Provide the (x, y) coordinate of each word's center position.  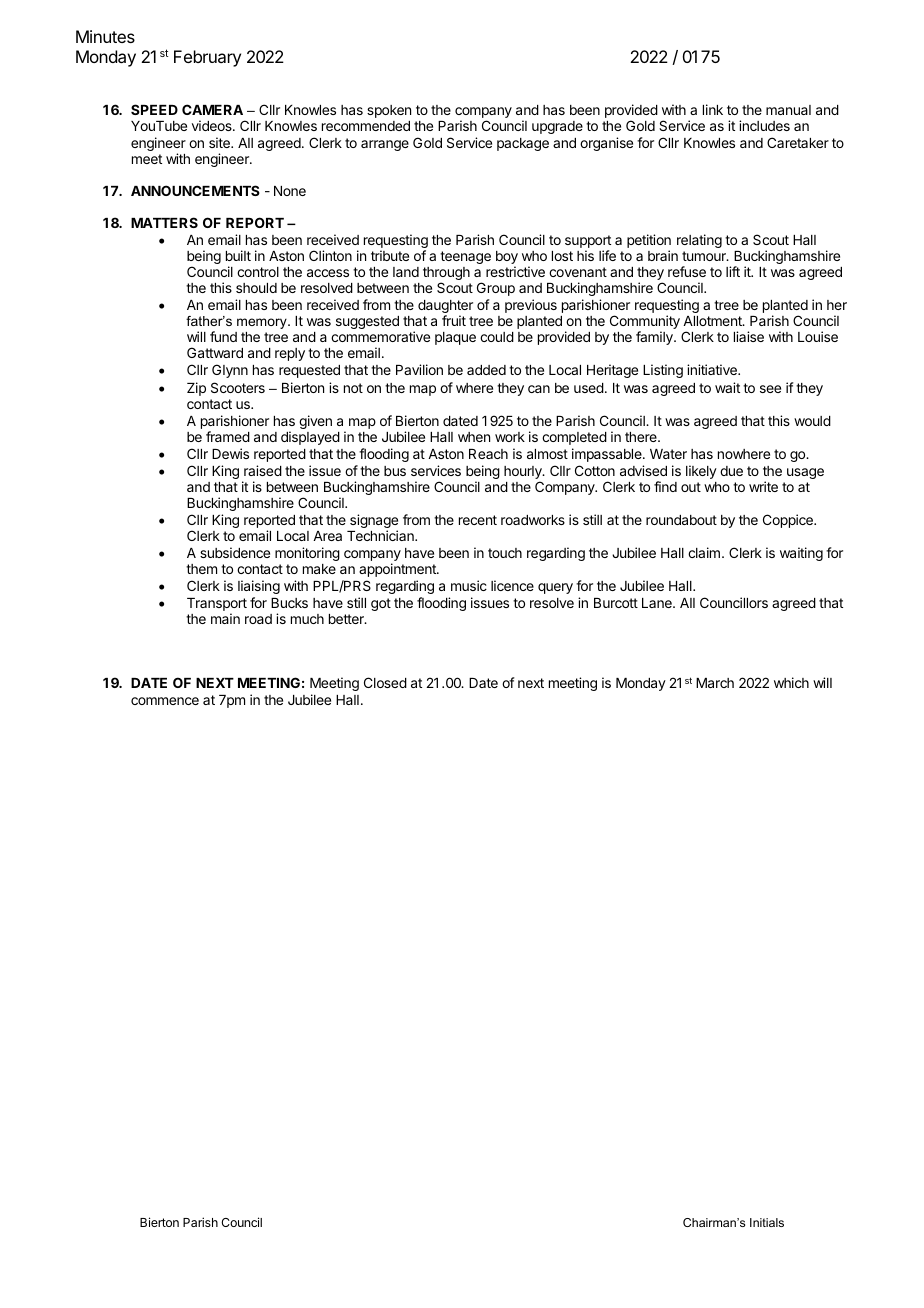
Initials (767, 1222)
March (715, 683)
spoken (389, 111)
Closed (385, 682)
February (207, 58)
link (713, 109)
